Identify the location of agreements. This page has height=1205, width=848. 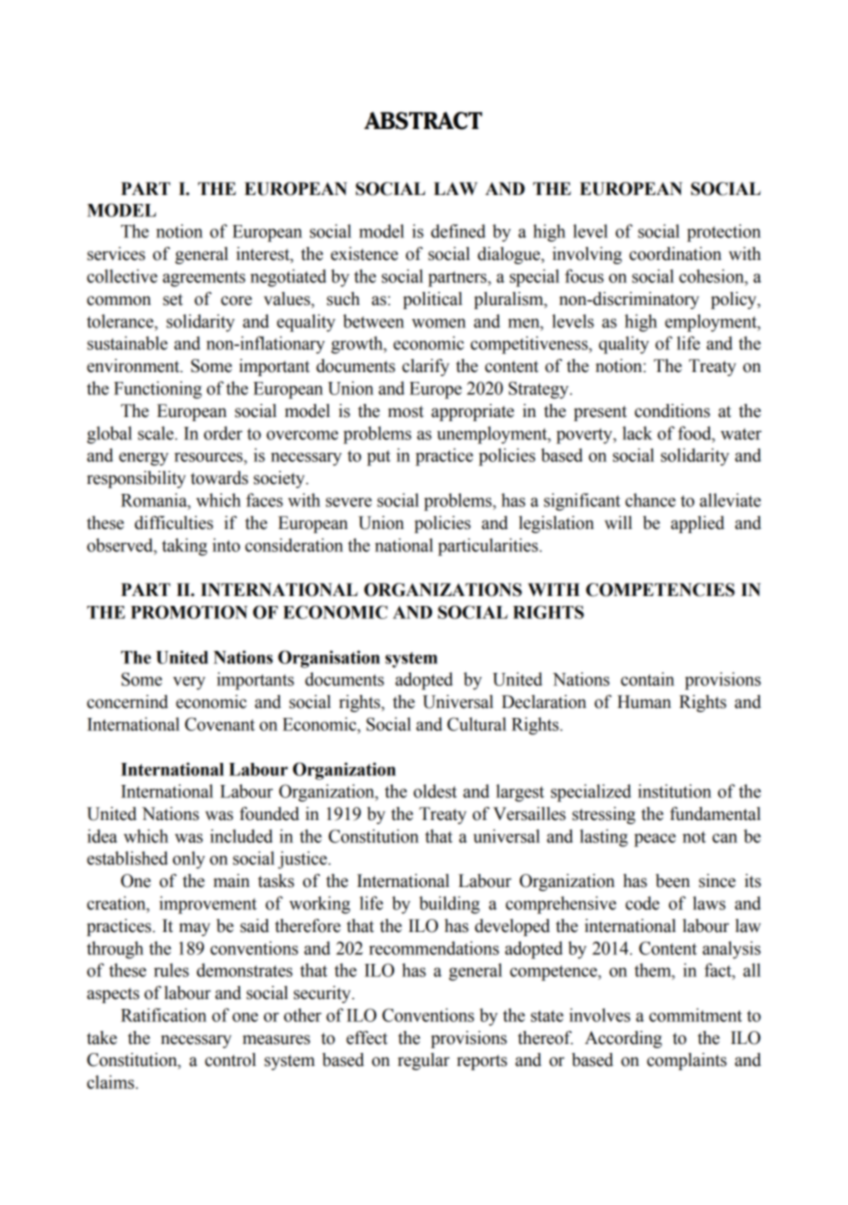
(204, 279).
